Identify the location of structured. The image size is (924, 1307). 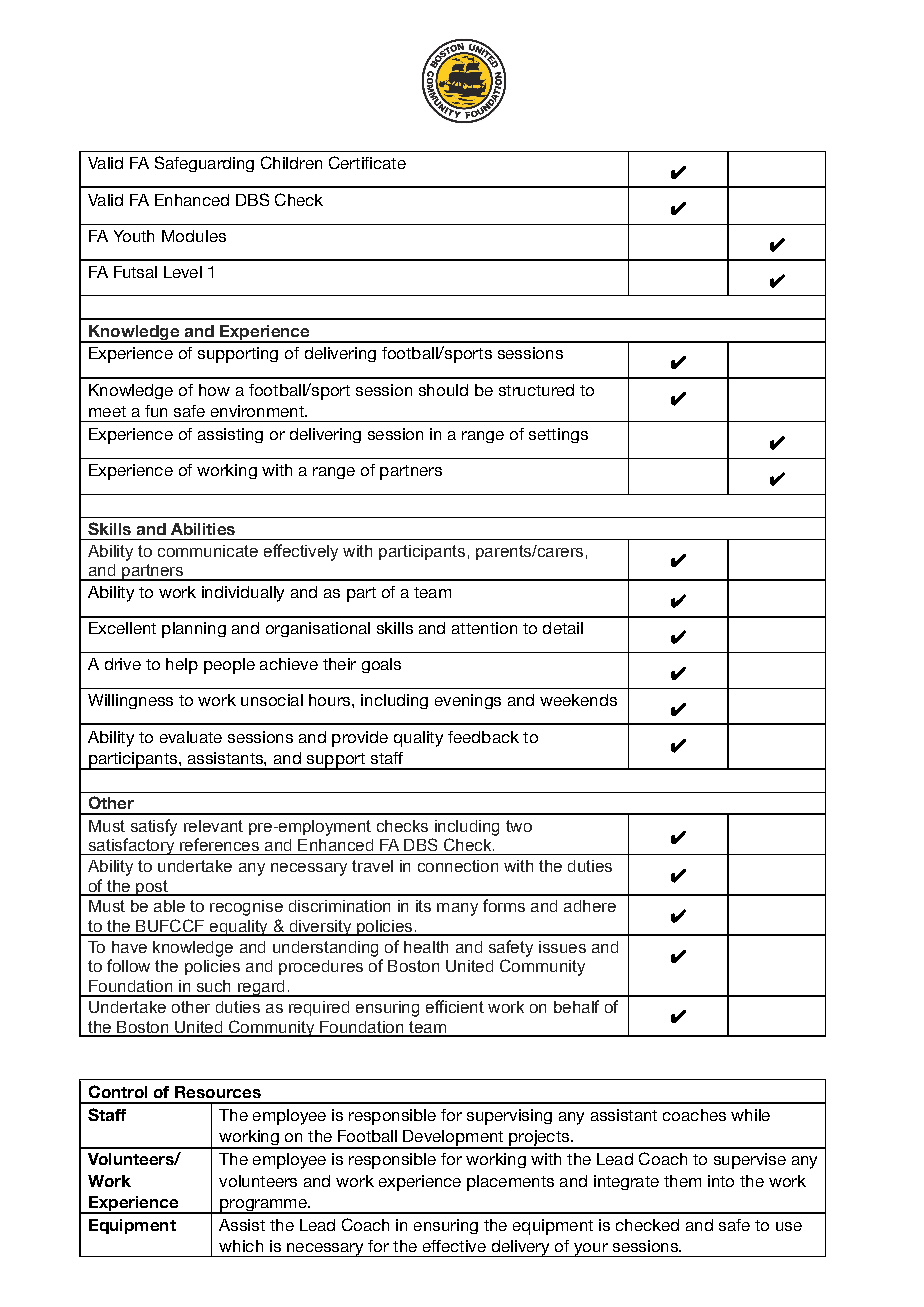
(536, 390).
